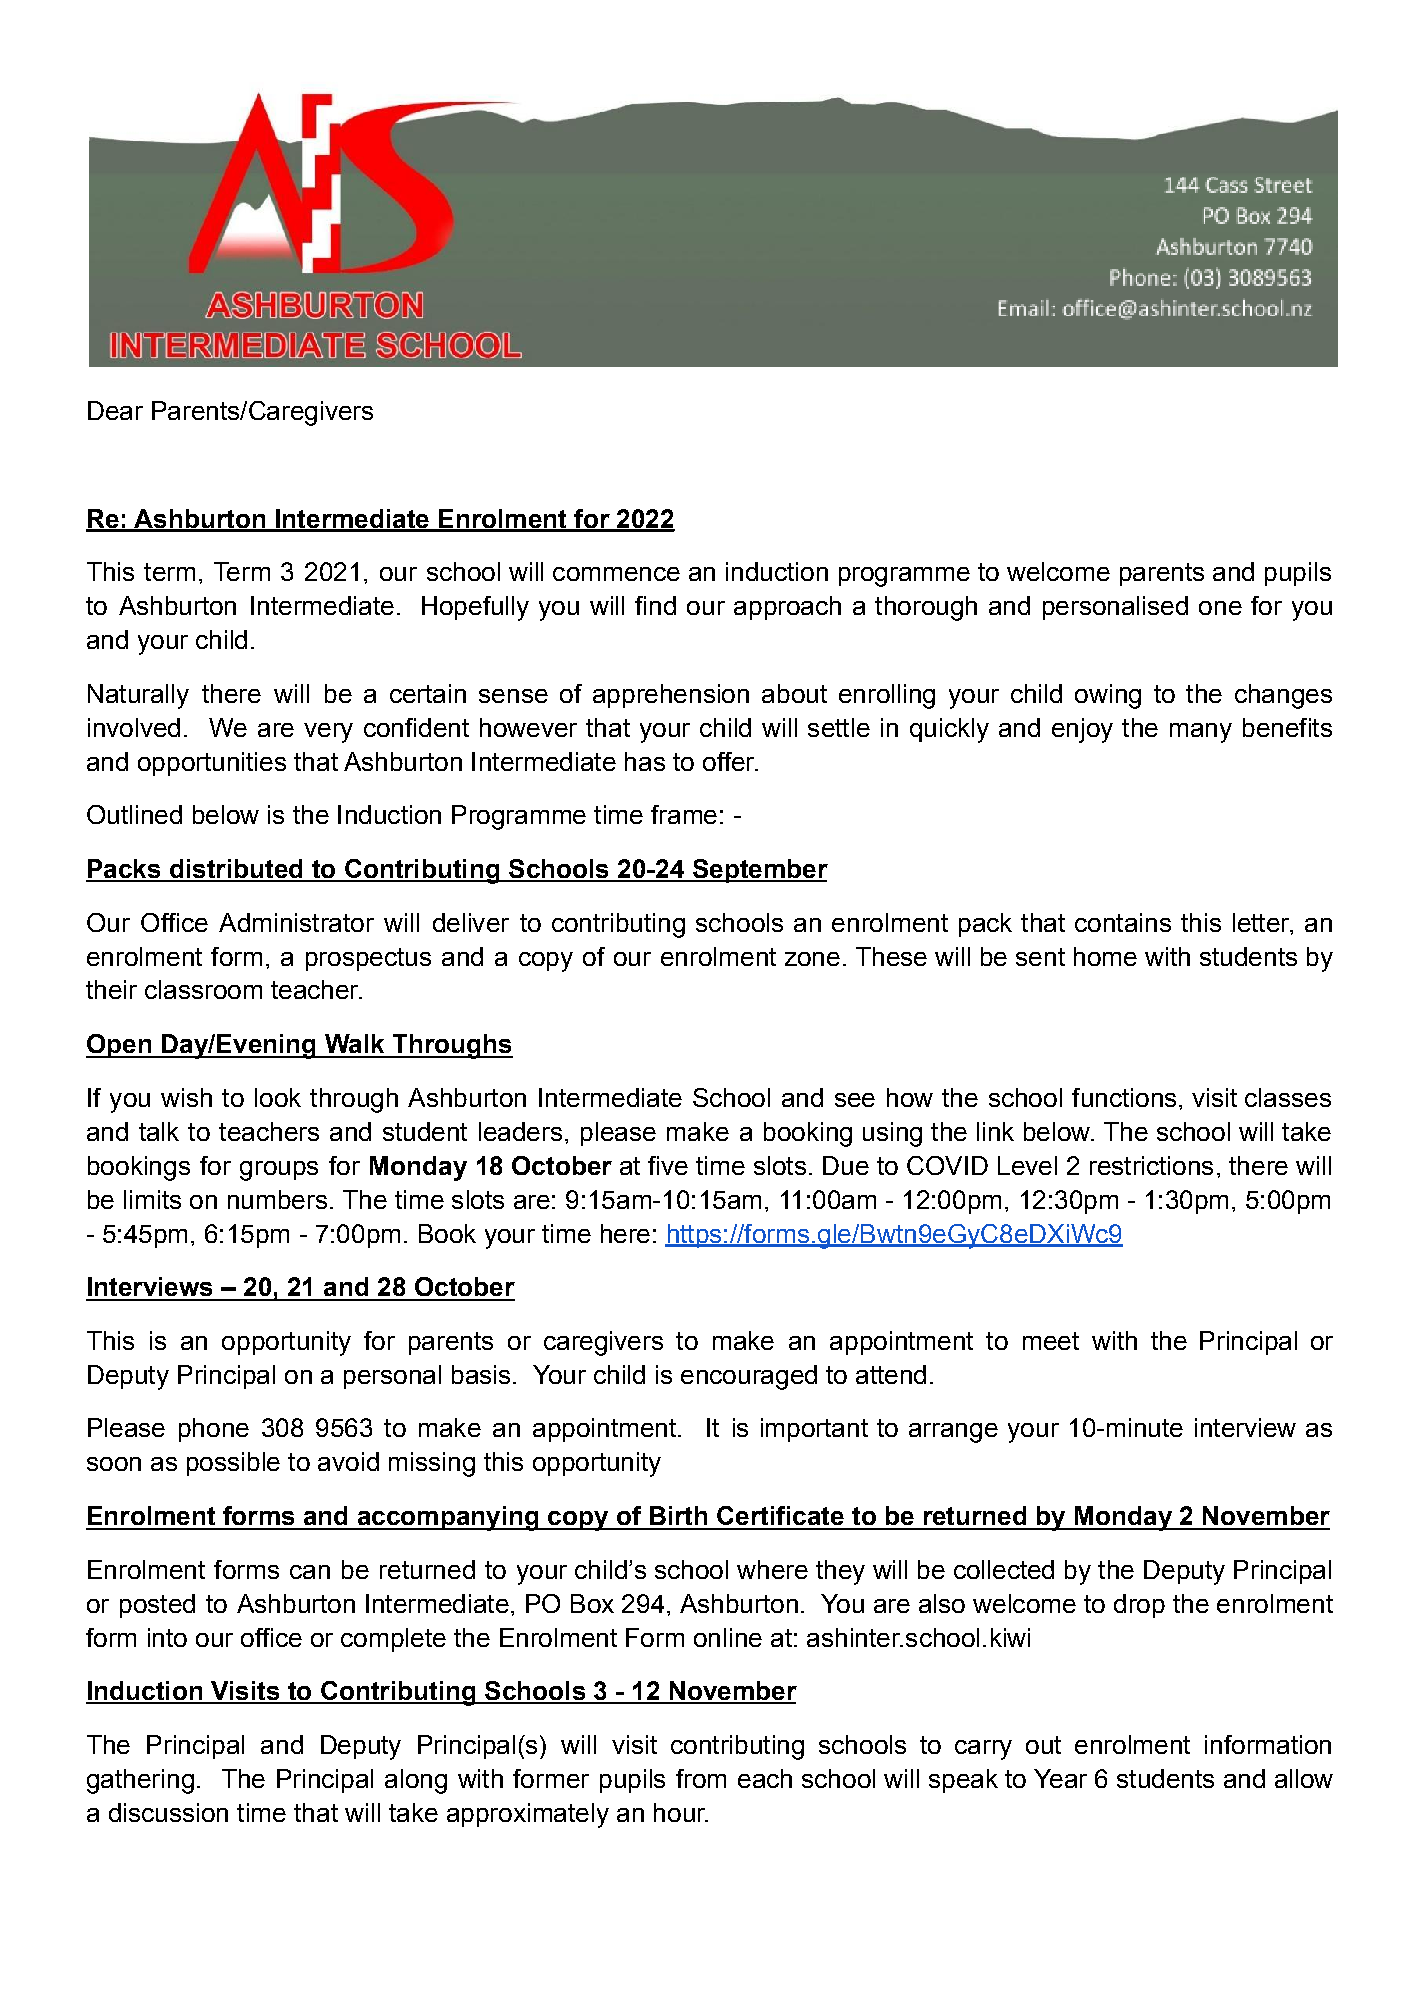  Describe the element at coordinates (926, 608) in the screenshot. I see `thorough` at that location.
